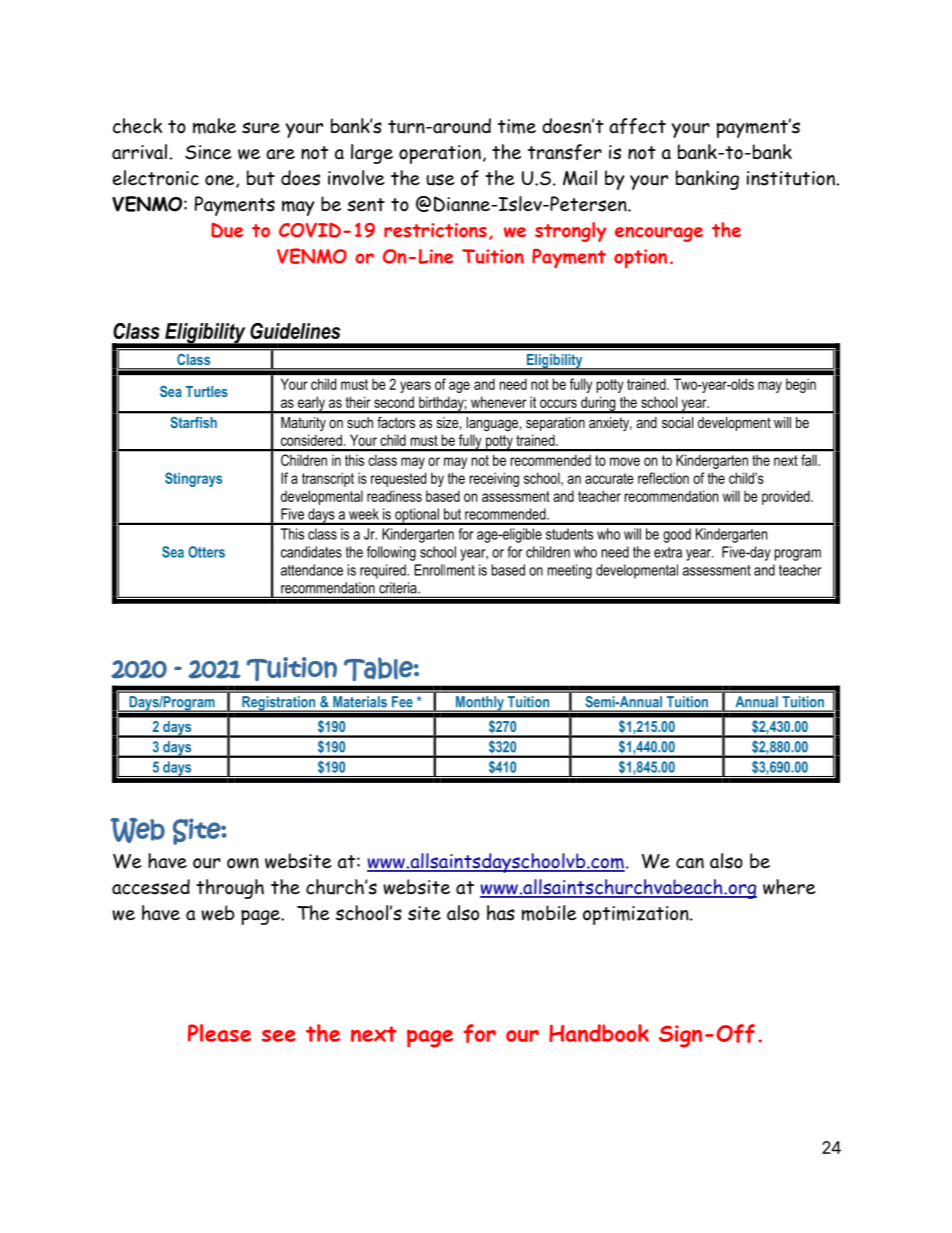 Image resolution: width=952 pixels, height=1233 pixels. Describe the element at coordinates (637, 915) in the document. I see `optimization` at that location.
